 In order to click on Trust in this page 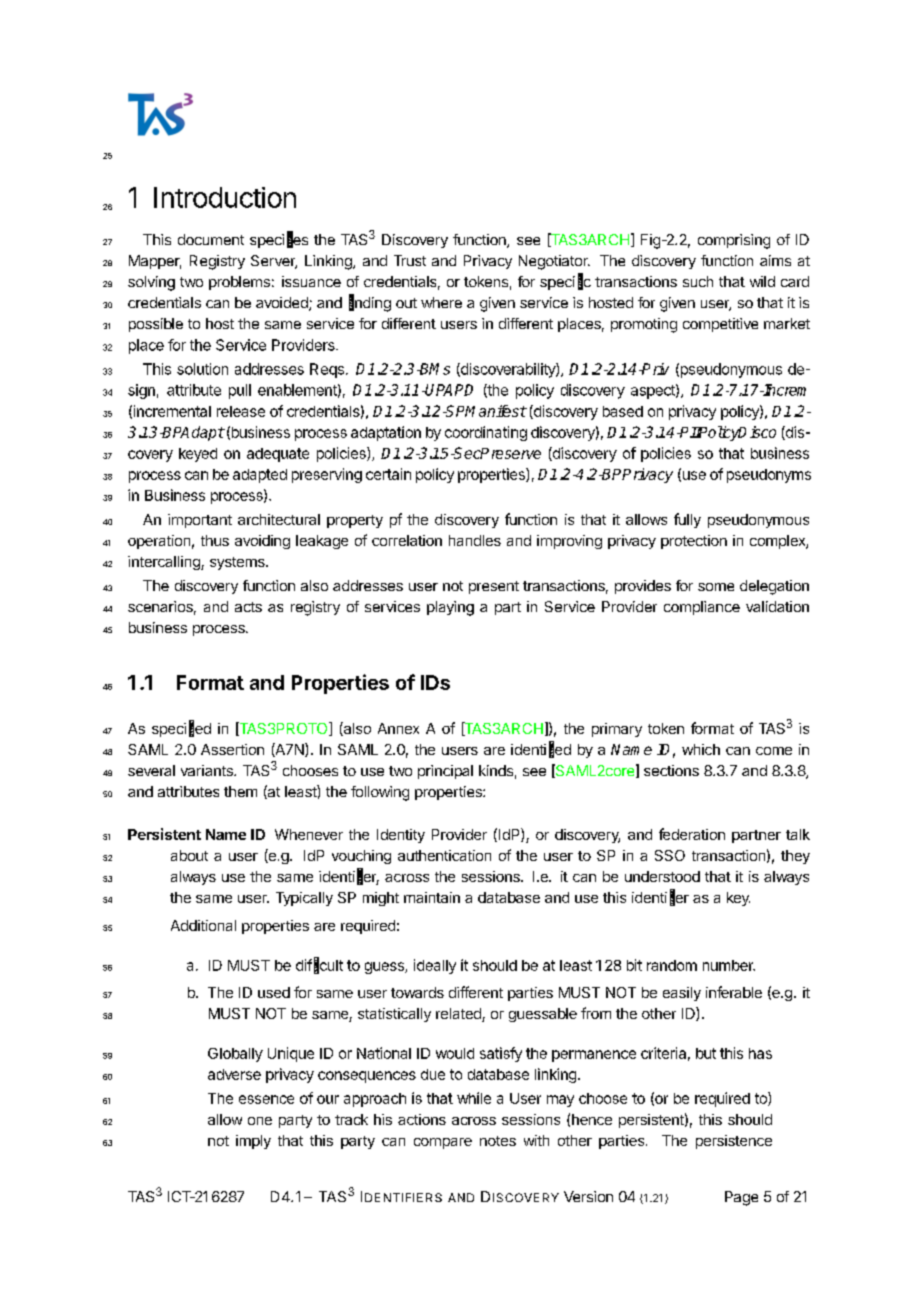, I will do `click(410, 260)`.
